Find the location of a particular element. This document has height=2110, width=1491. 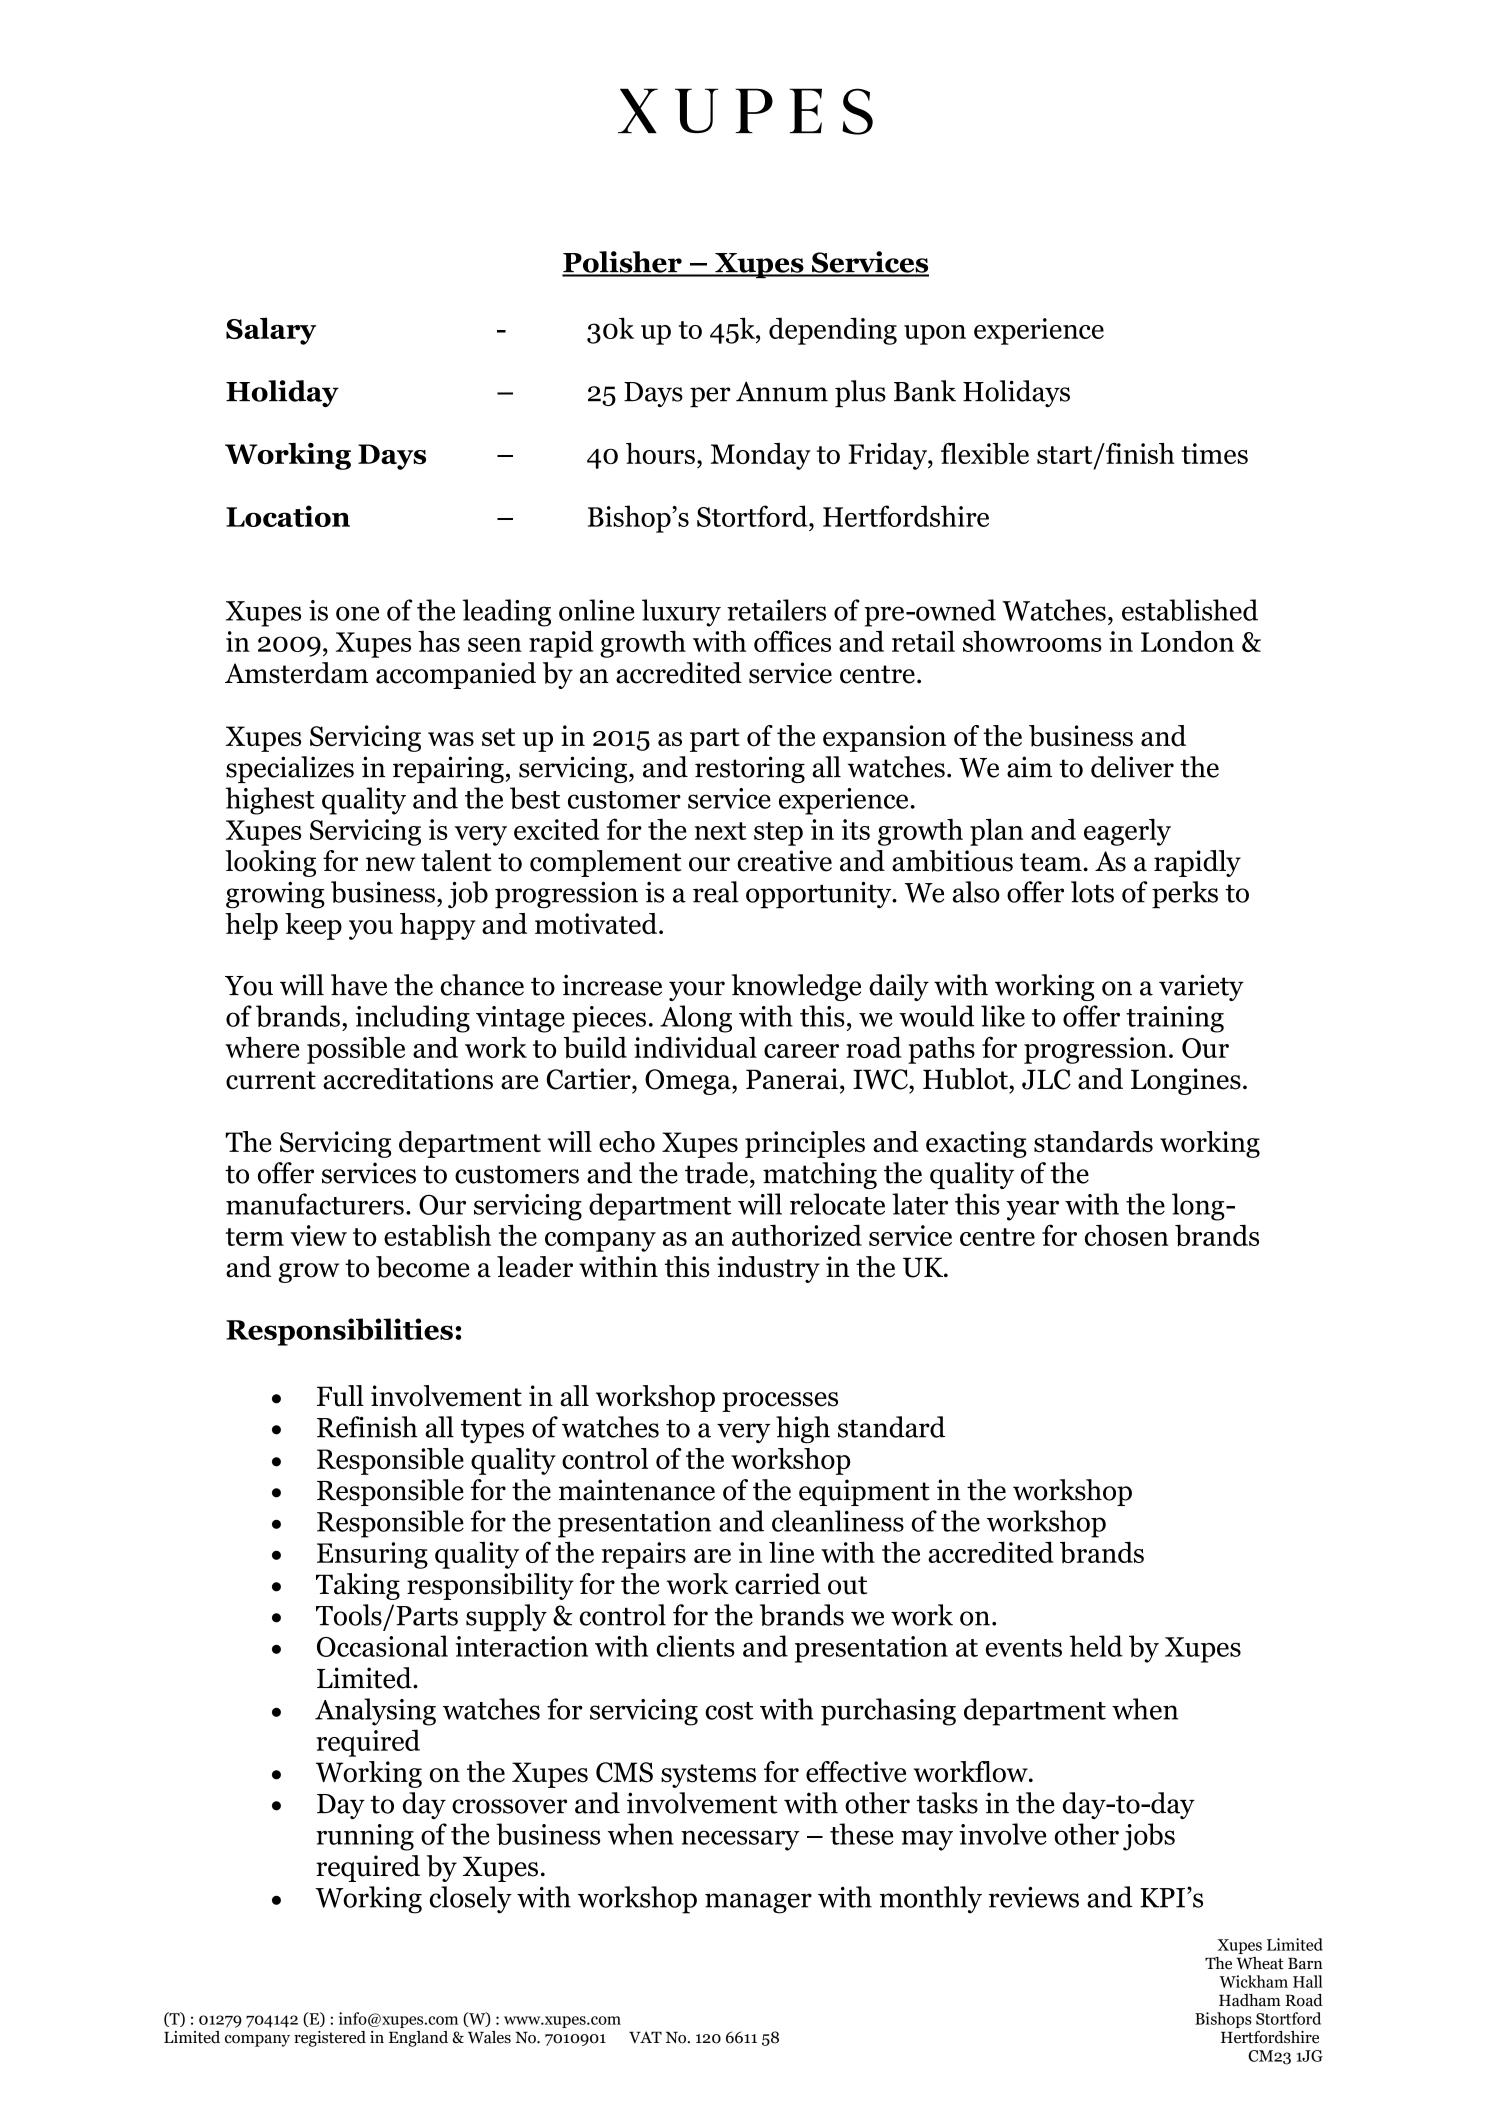

career is located at coordinates (801, 1051).
